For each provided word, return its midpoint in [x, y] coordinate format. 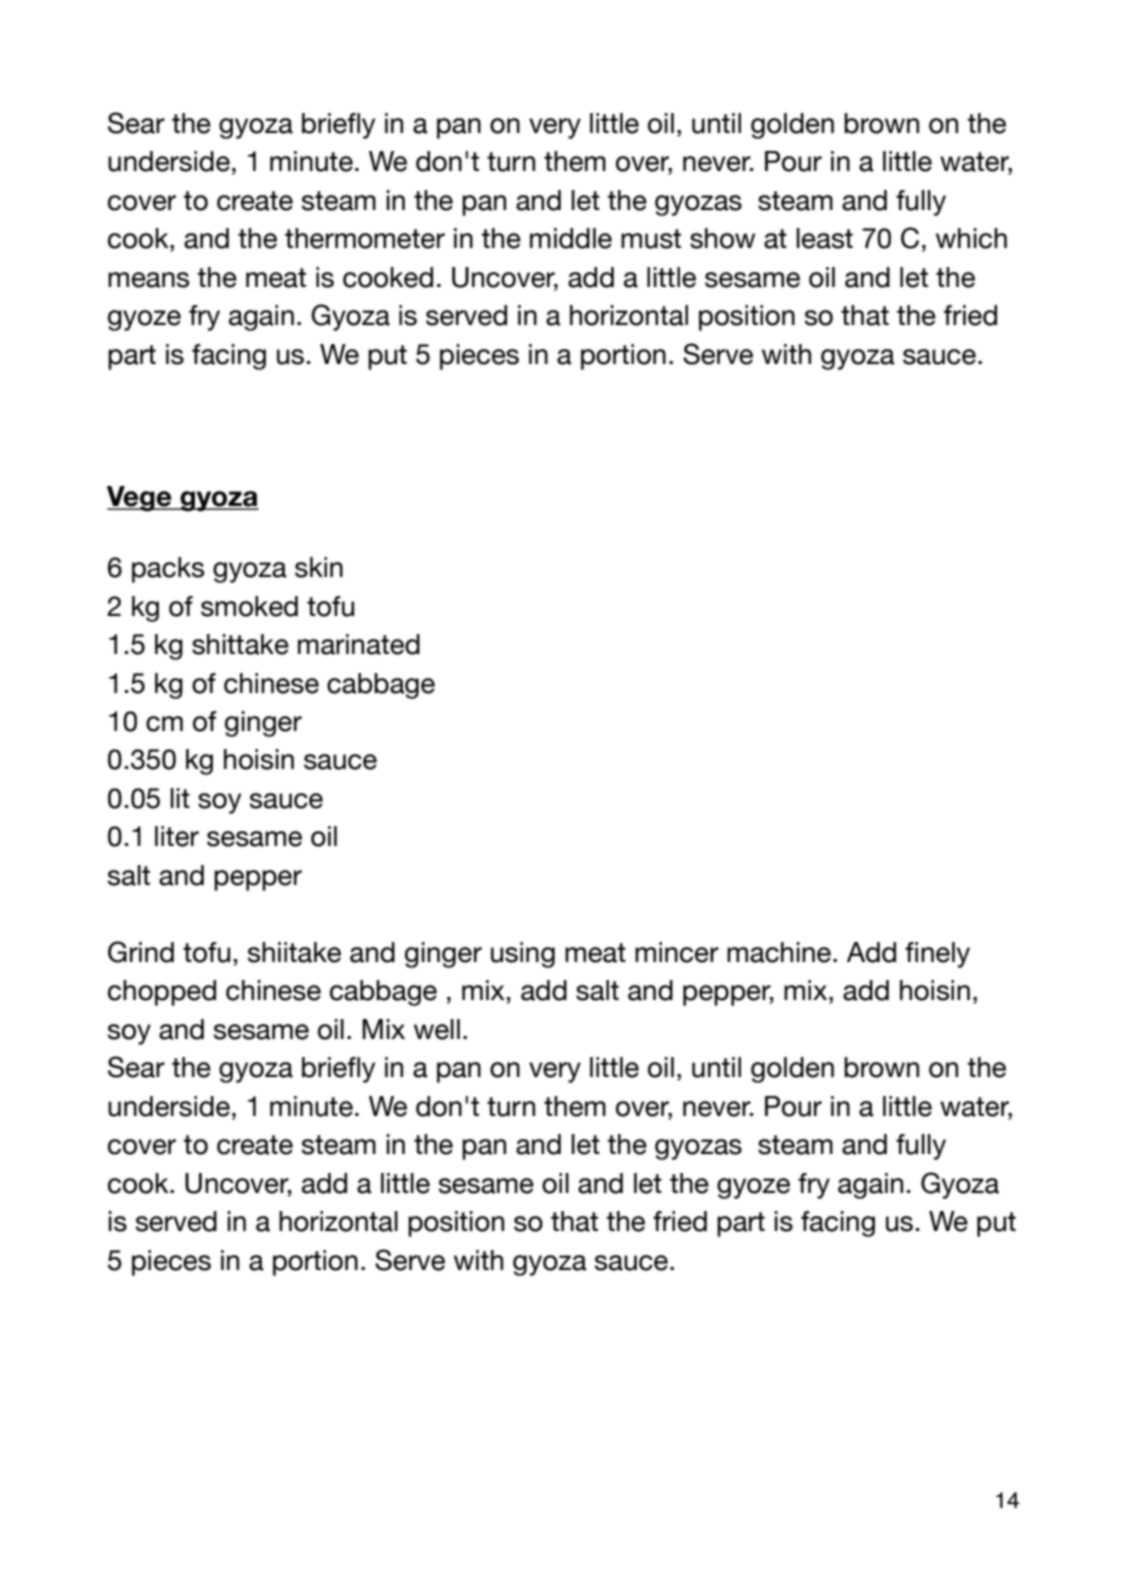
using [523, 955]
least [824, 238]
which [971, 238]
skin [319, 567]
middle [571, 238]
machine [779, 952]
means [148, 280]
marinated [359, 644]
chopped [162, 993]
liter [177, 836]
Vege [140, 499]
